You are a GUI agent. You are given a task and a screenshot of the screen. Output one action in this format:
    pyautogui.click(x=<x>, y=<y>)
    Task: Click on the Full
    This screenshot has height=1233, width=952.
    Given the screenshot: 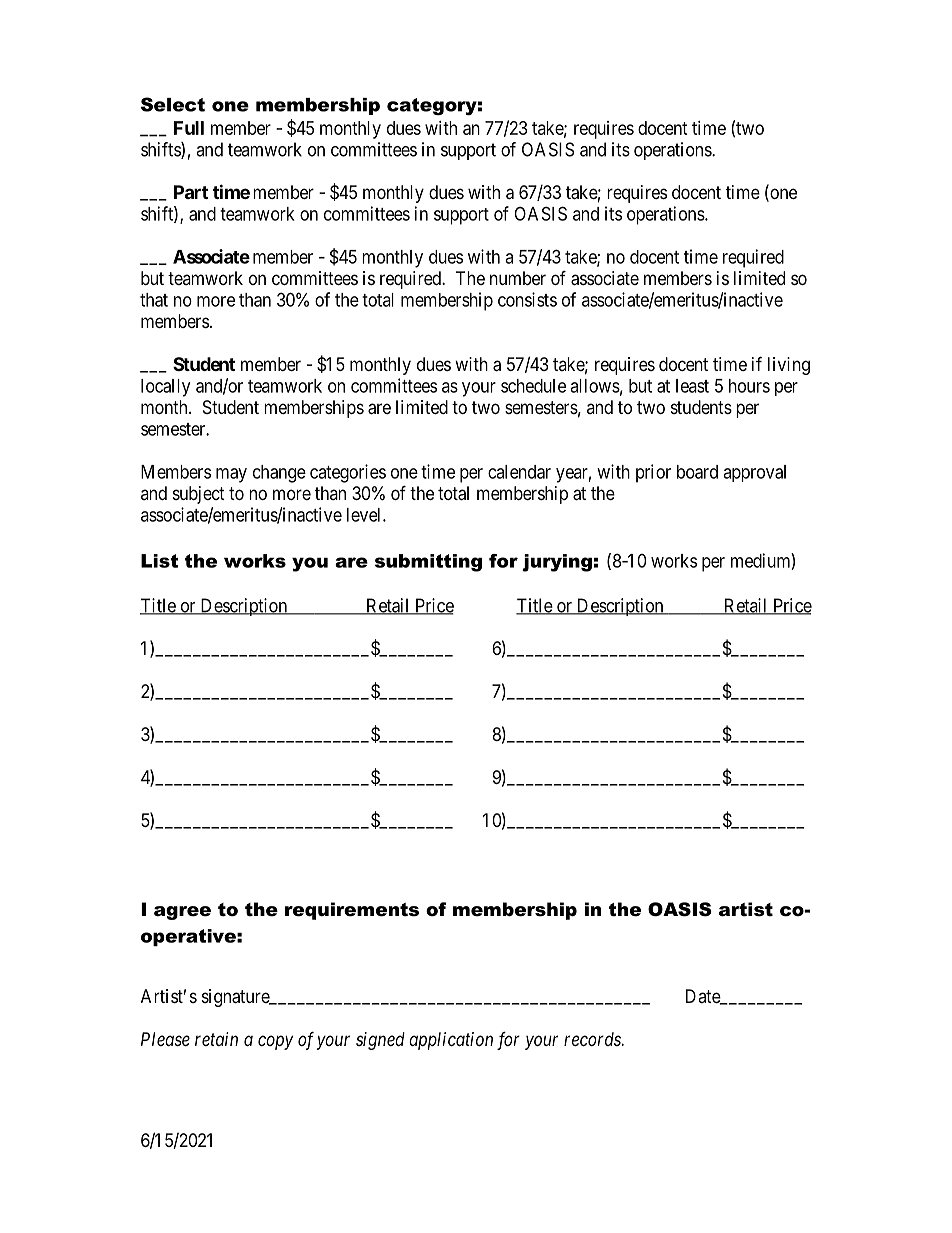 What is the action you would take?
    pyautogui.click(x=189, y=128)
